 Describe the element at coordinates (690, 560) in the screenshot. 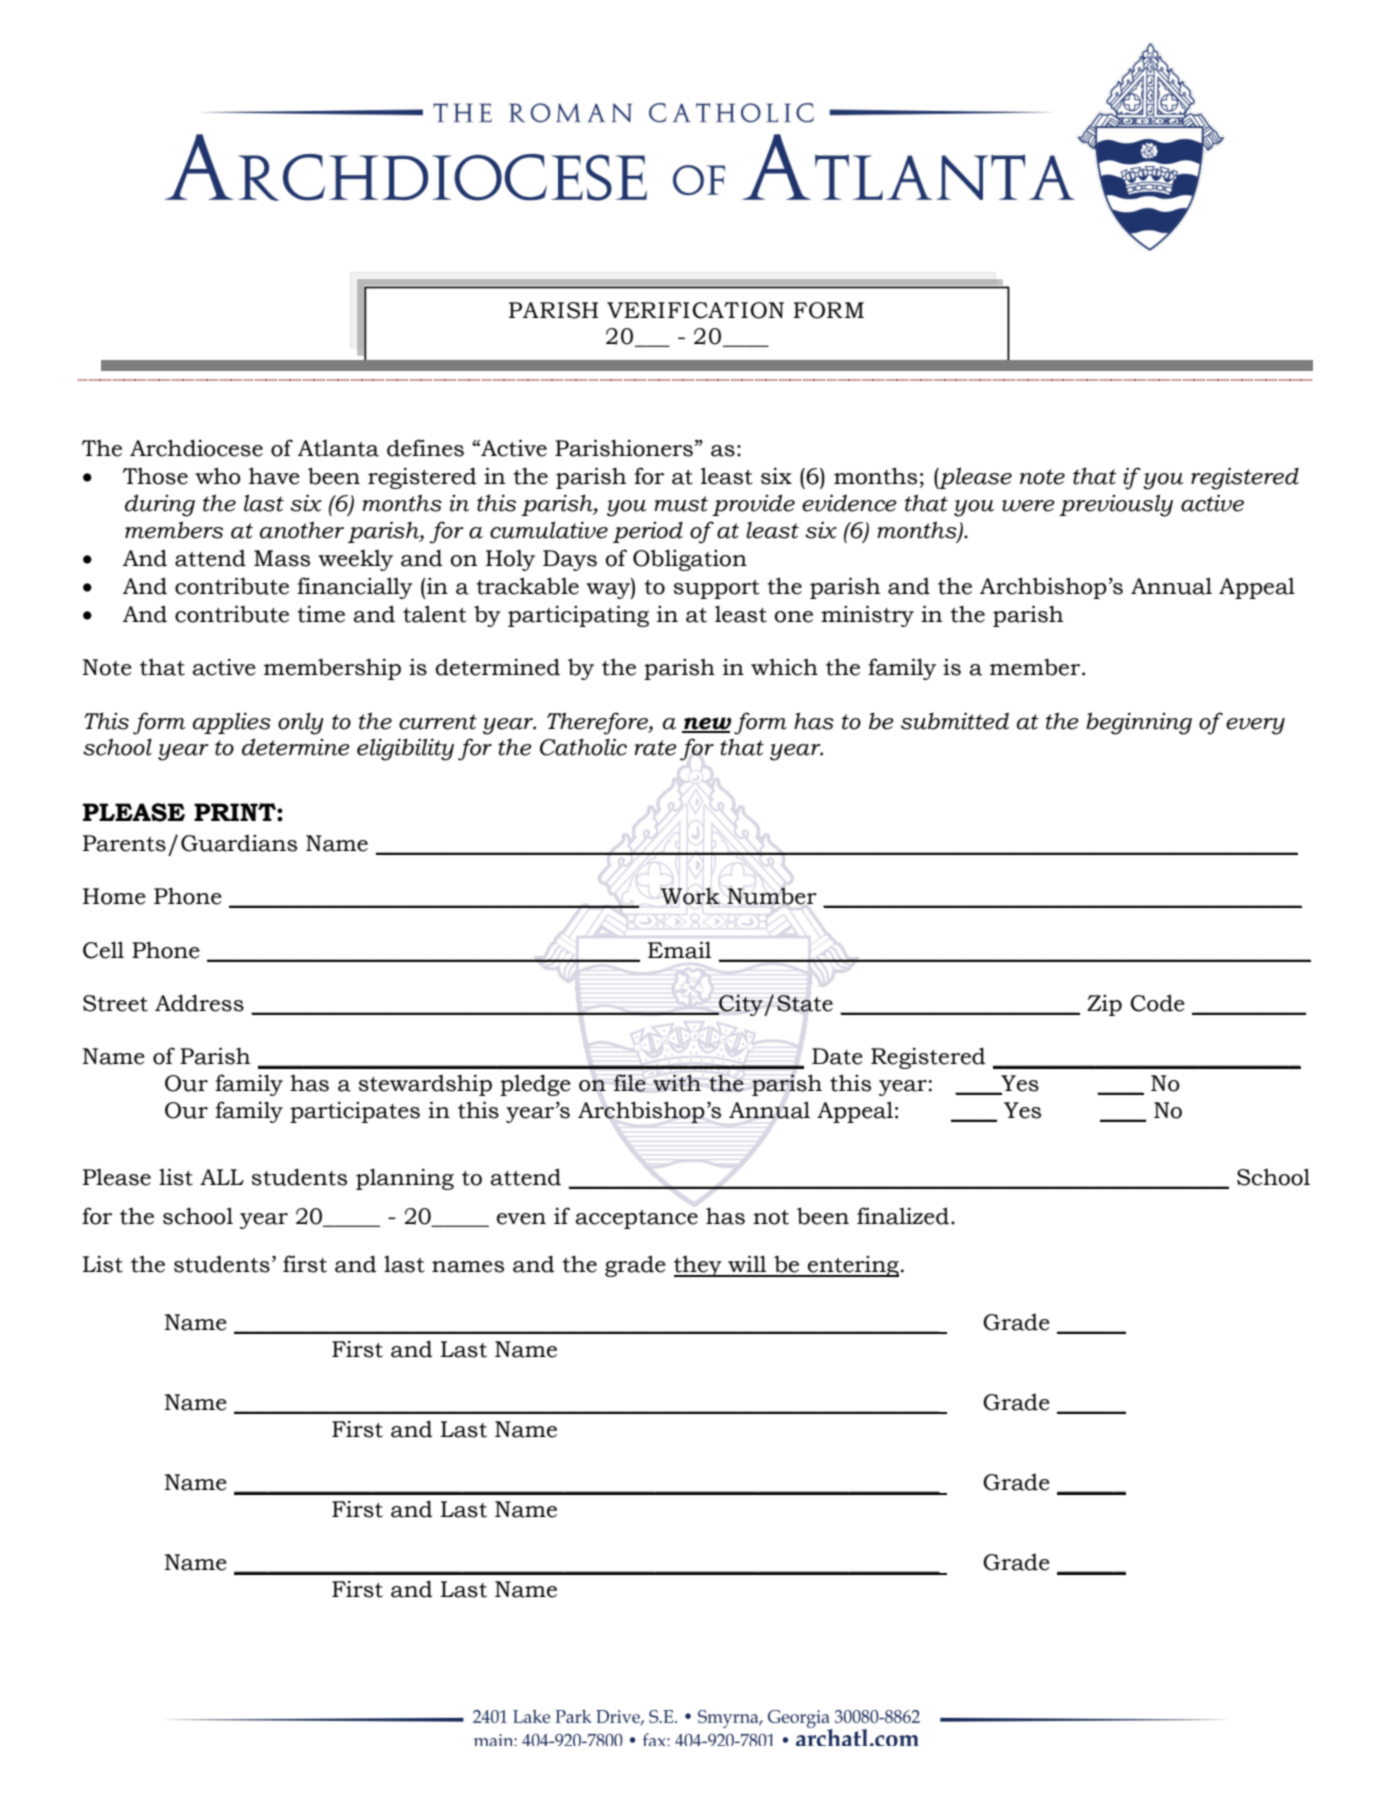

I see `Obligation` at that location.
